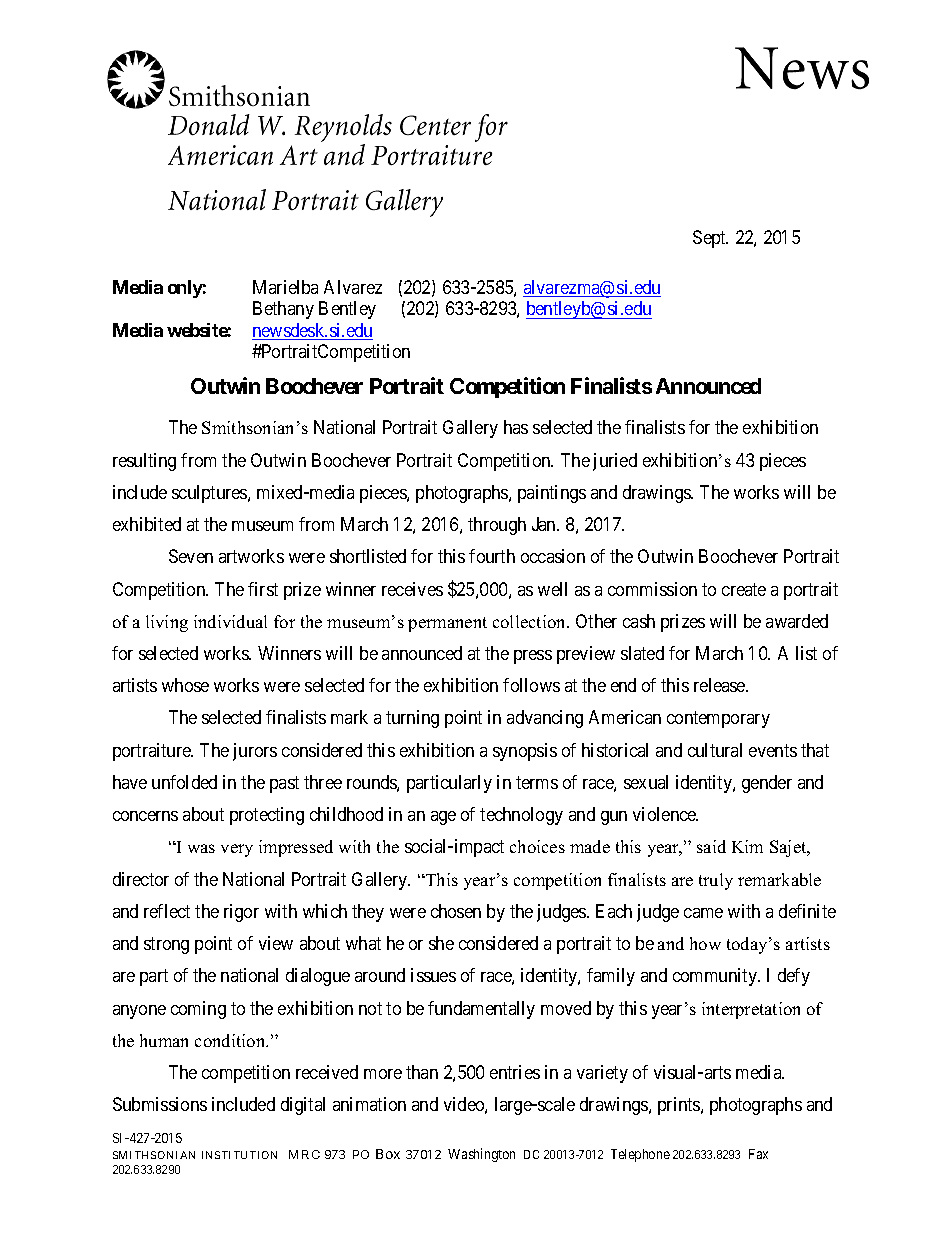 The height and width of the document is (1233, 952). Describe the element at coordinates (241, 913) in the document. I see `rigor` at that location.
